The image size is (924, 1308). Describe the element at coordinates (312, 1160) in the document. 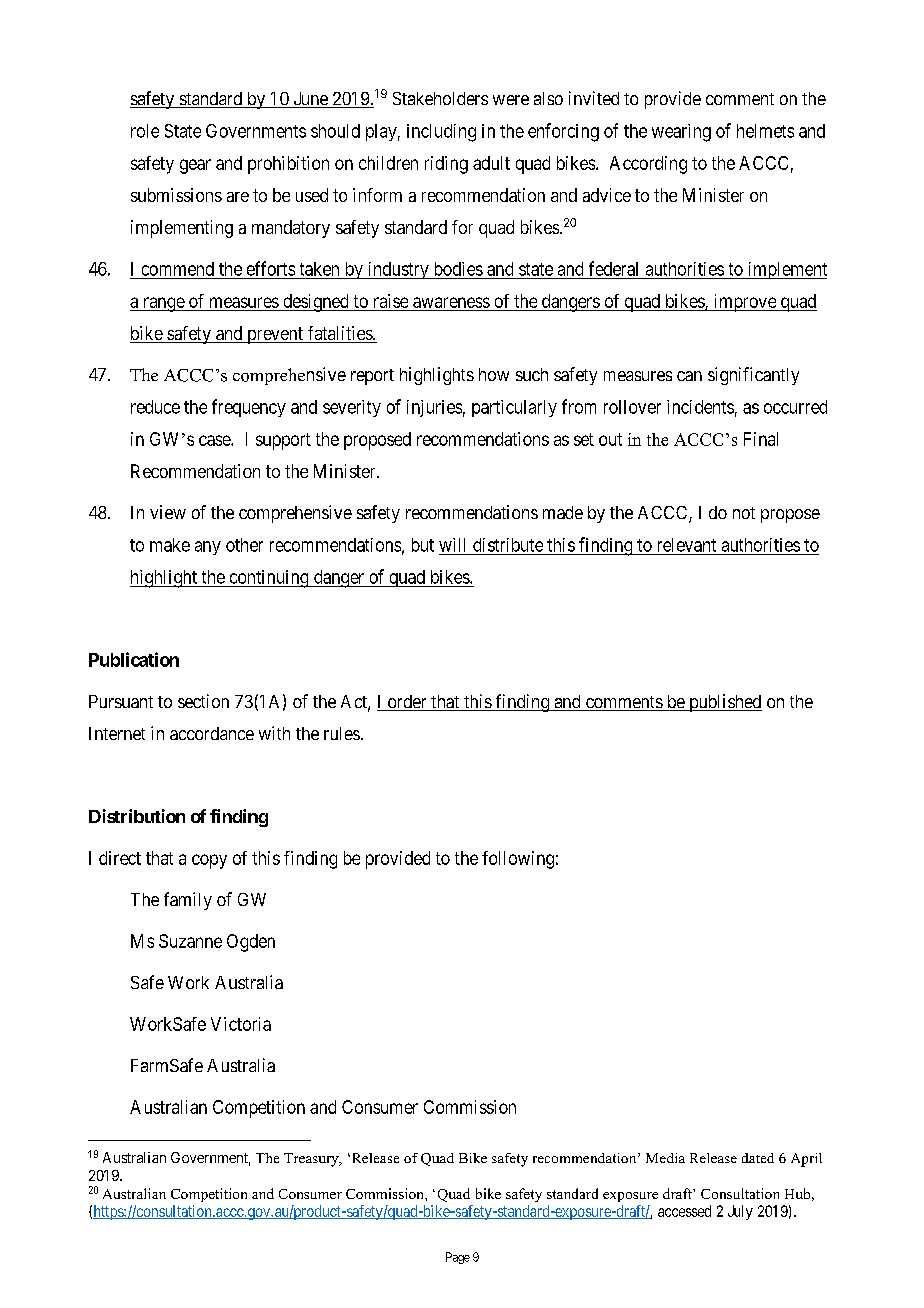

I see `Treasury` at that location.
